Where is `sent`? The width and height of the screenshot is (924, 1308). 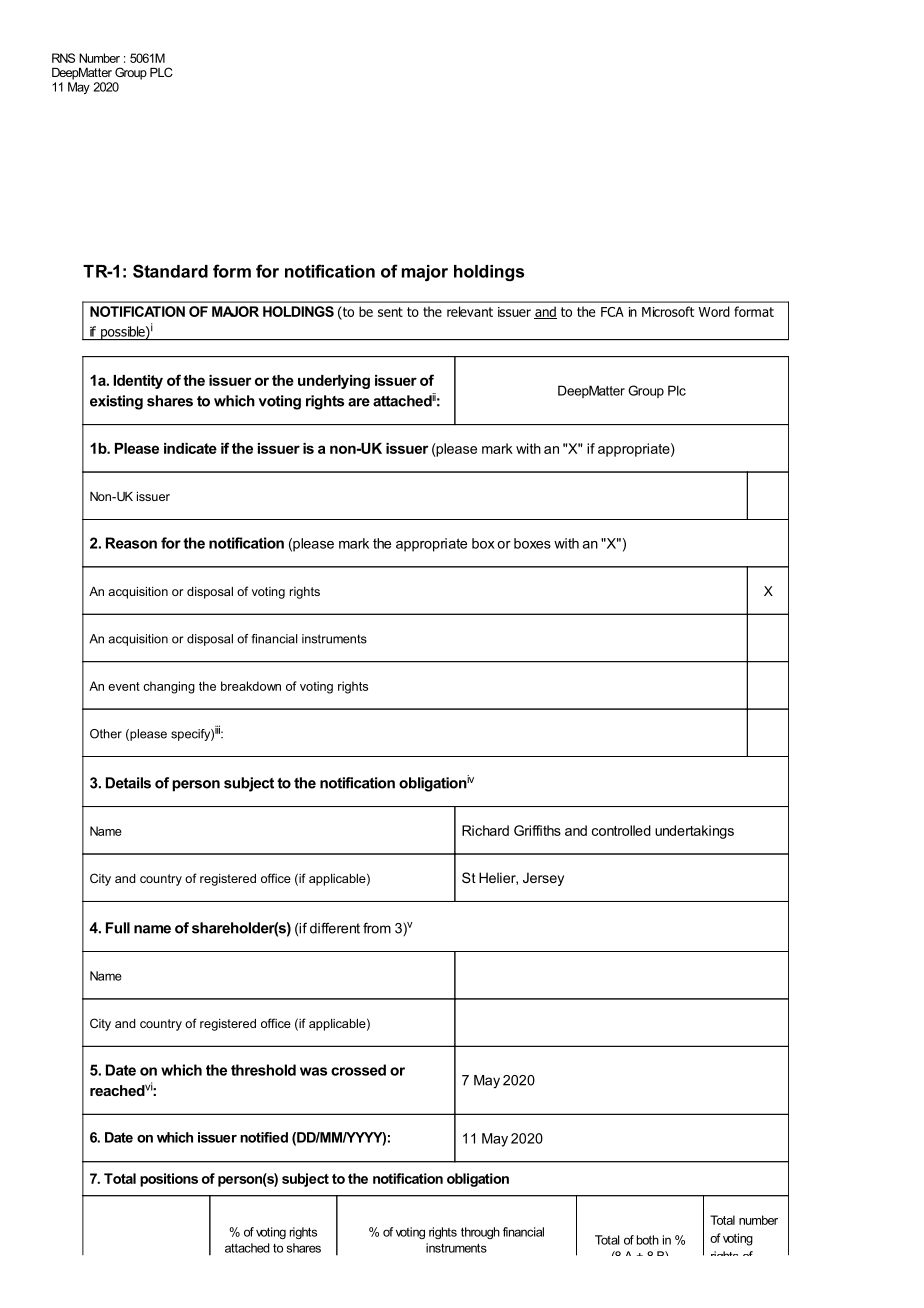 sent is located at coordinates (390, 312).
